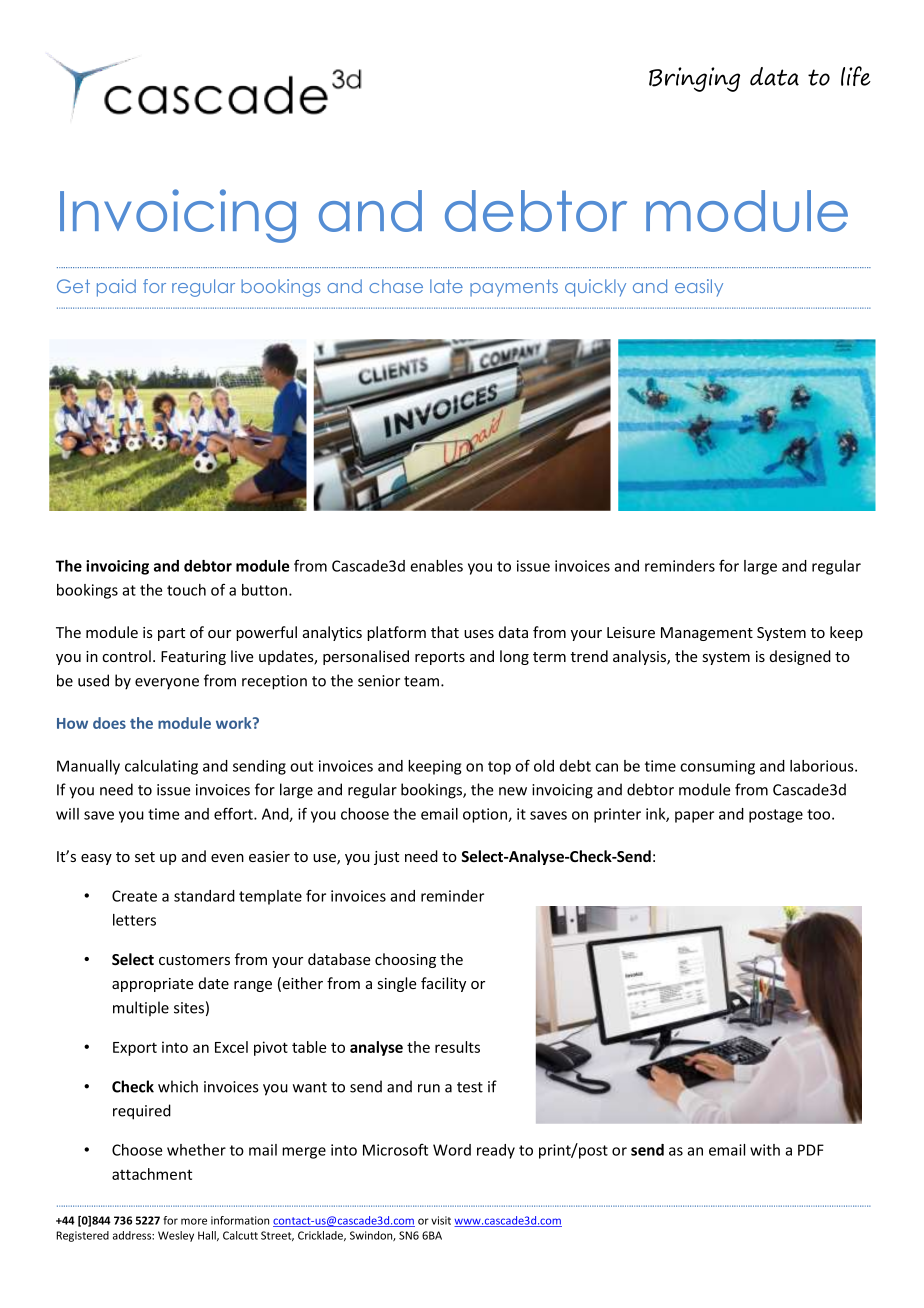 The width and height of the document is (924, 1308). Describe the element at coordinates (856, 76) in the document. I see `life` at that location.
